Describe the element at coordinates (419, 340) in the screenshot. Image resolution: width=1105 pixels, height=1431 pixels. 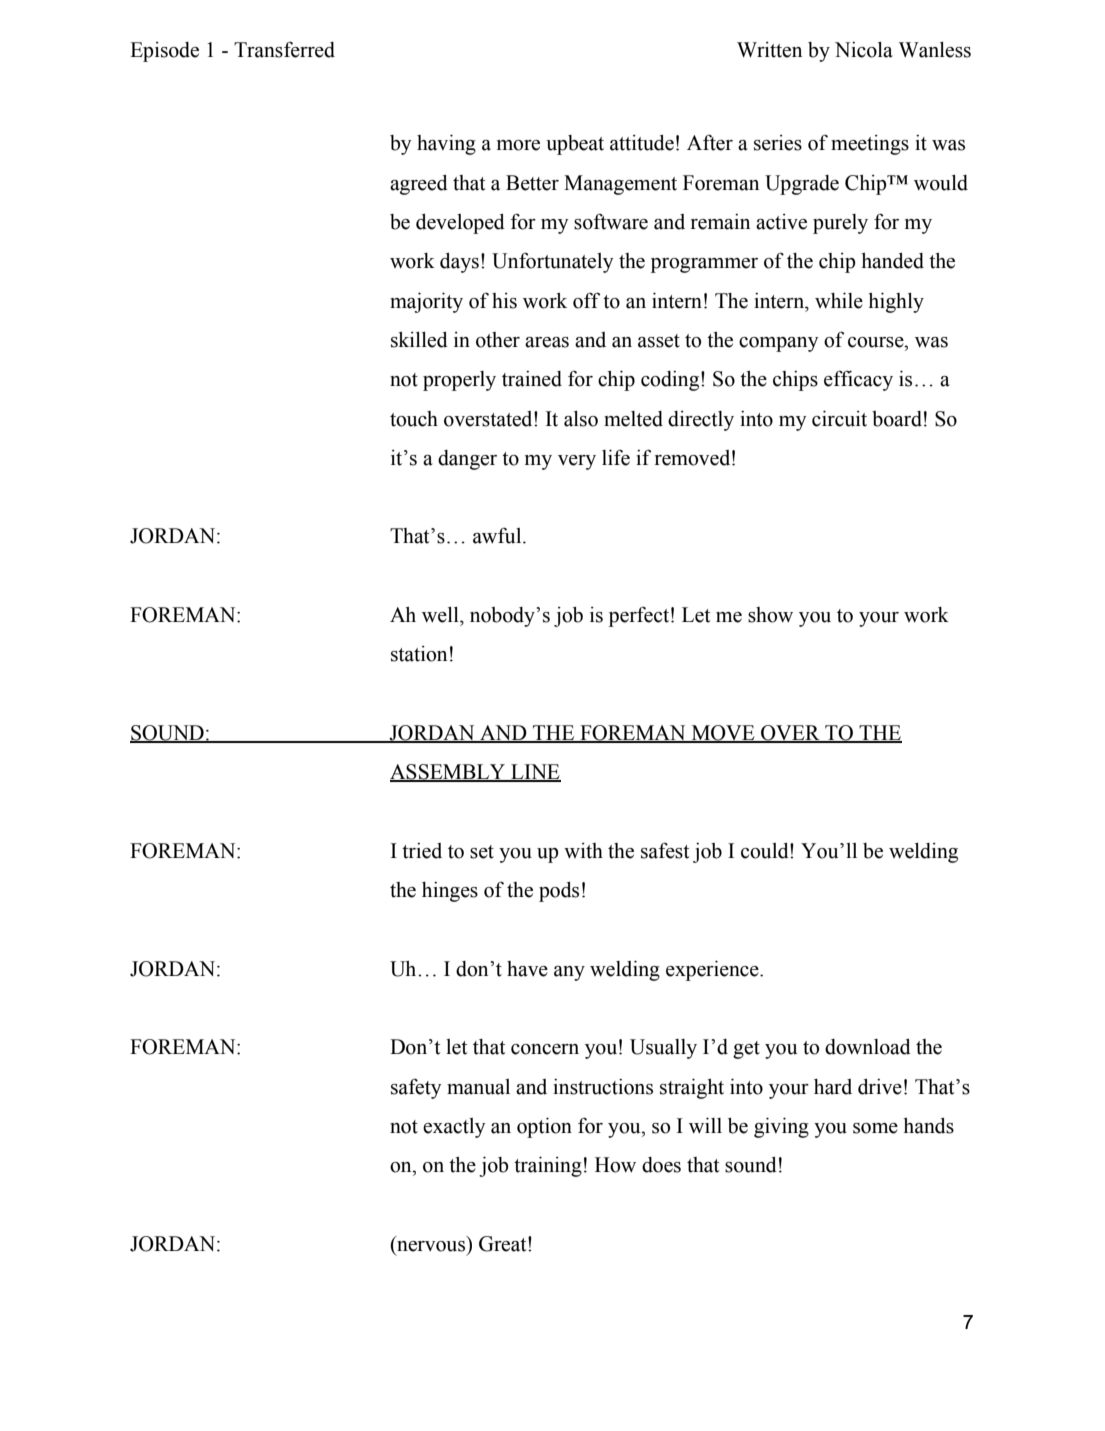
I see `skilled` at that location.
